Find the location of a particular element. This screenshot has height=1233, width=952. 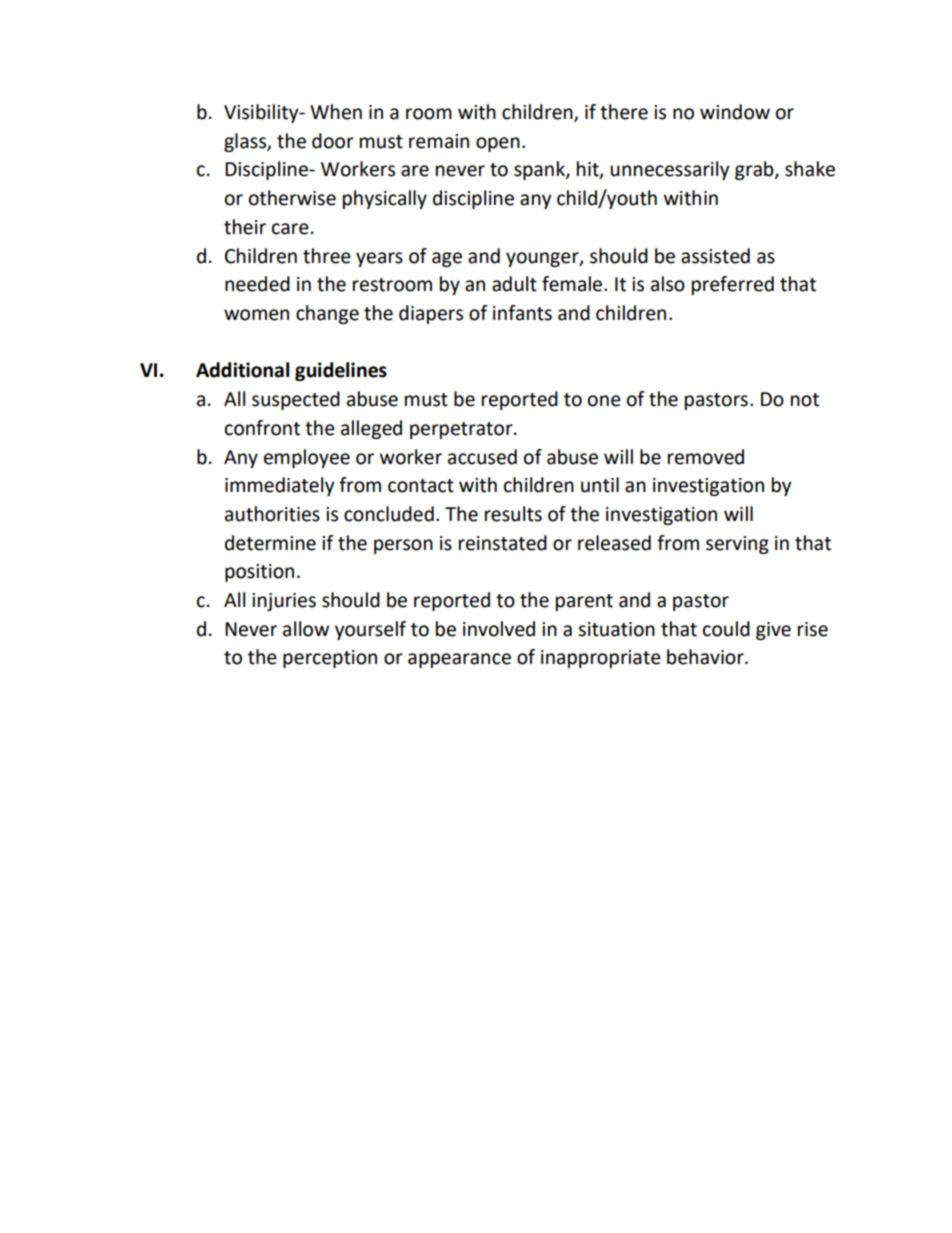

one is located at coordinates (604, 401).
